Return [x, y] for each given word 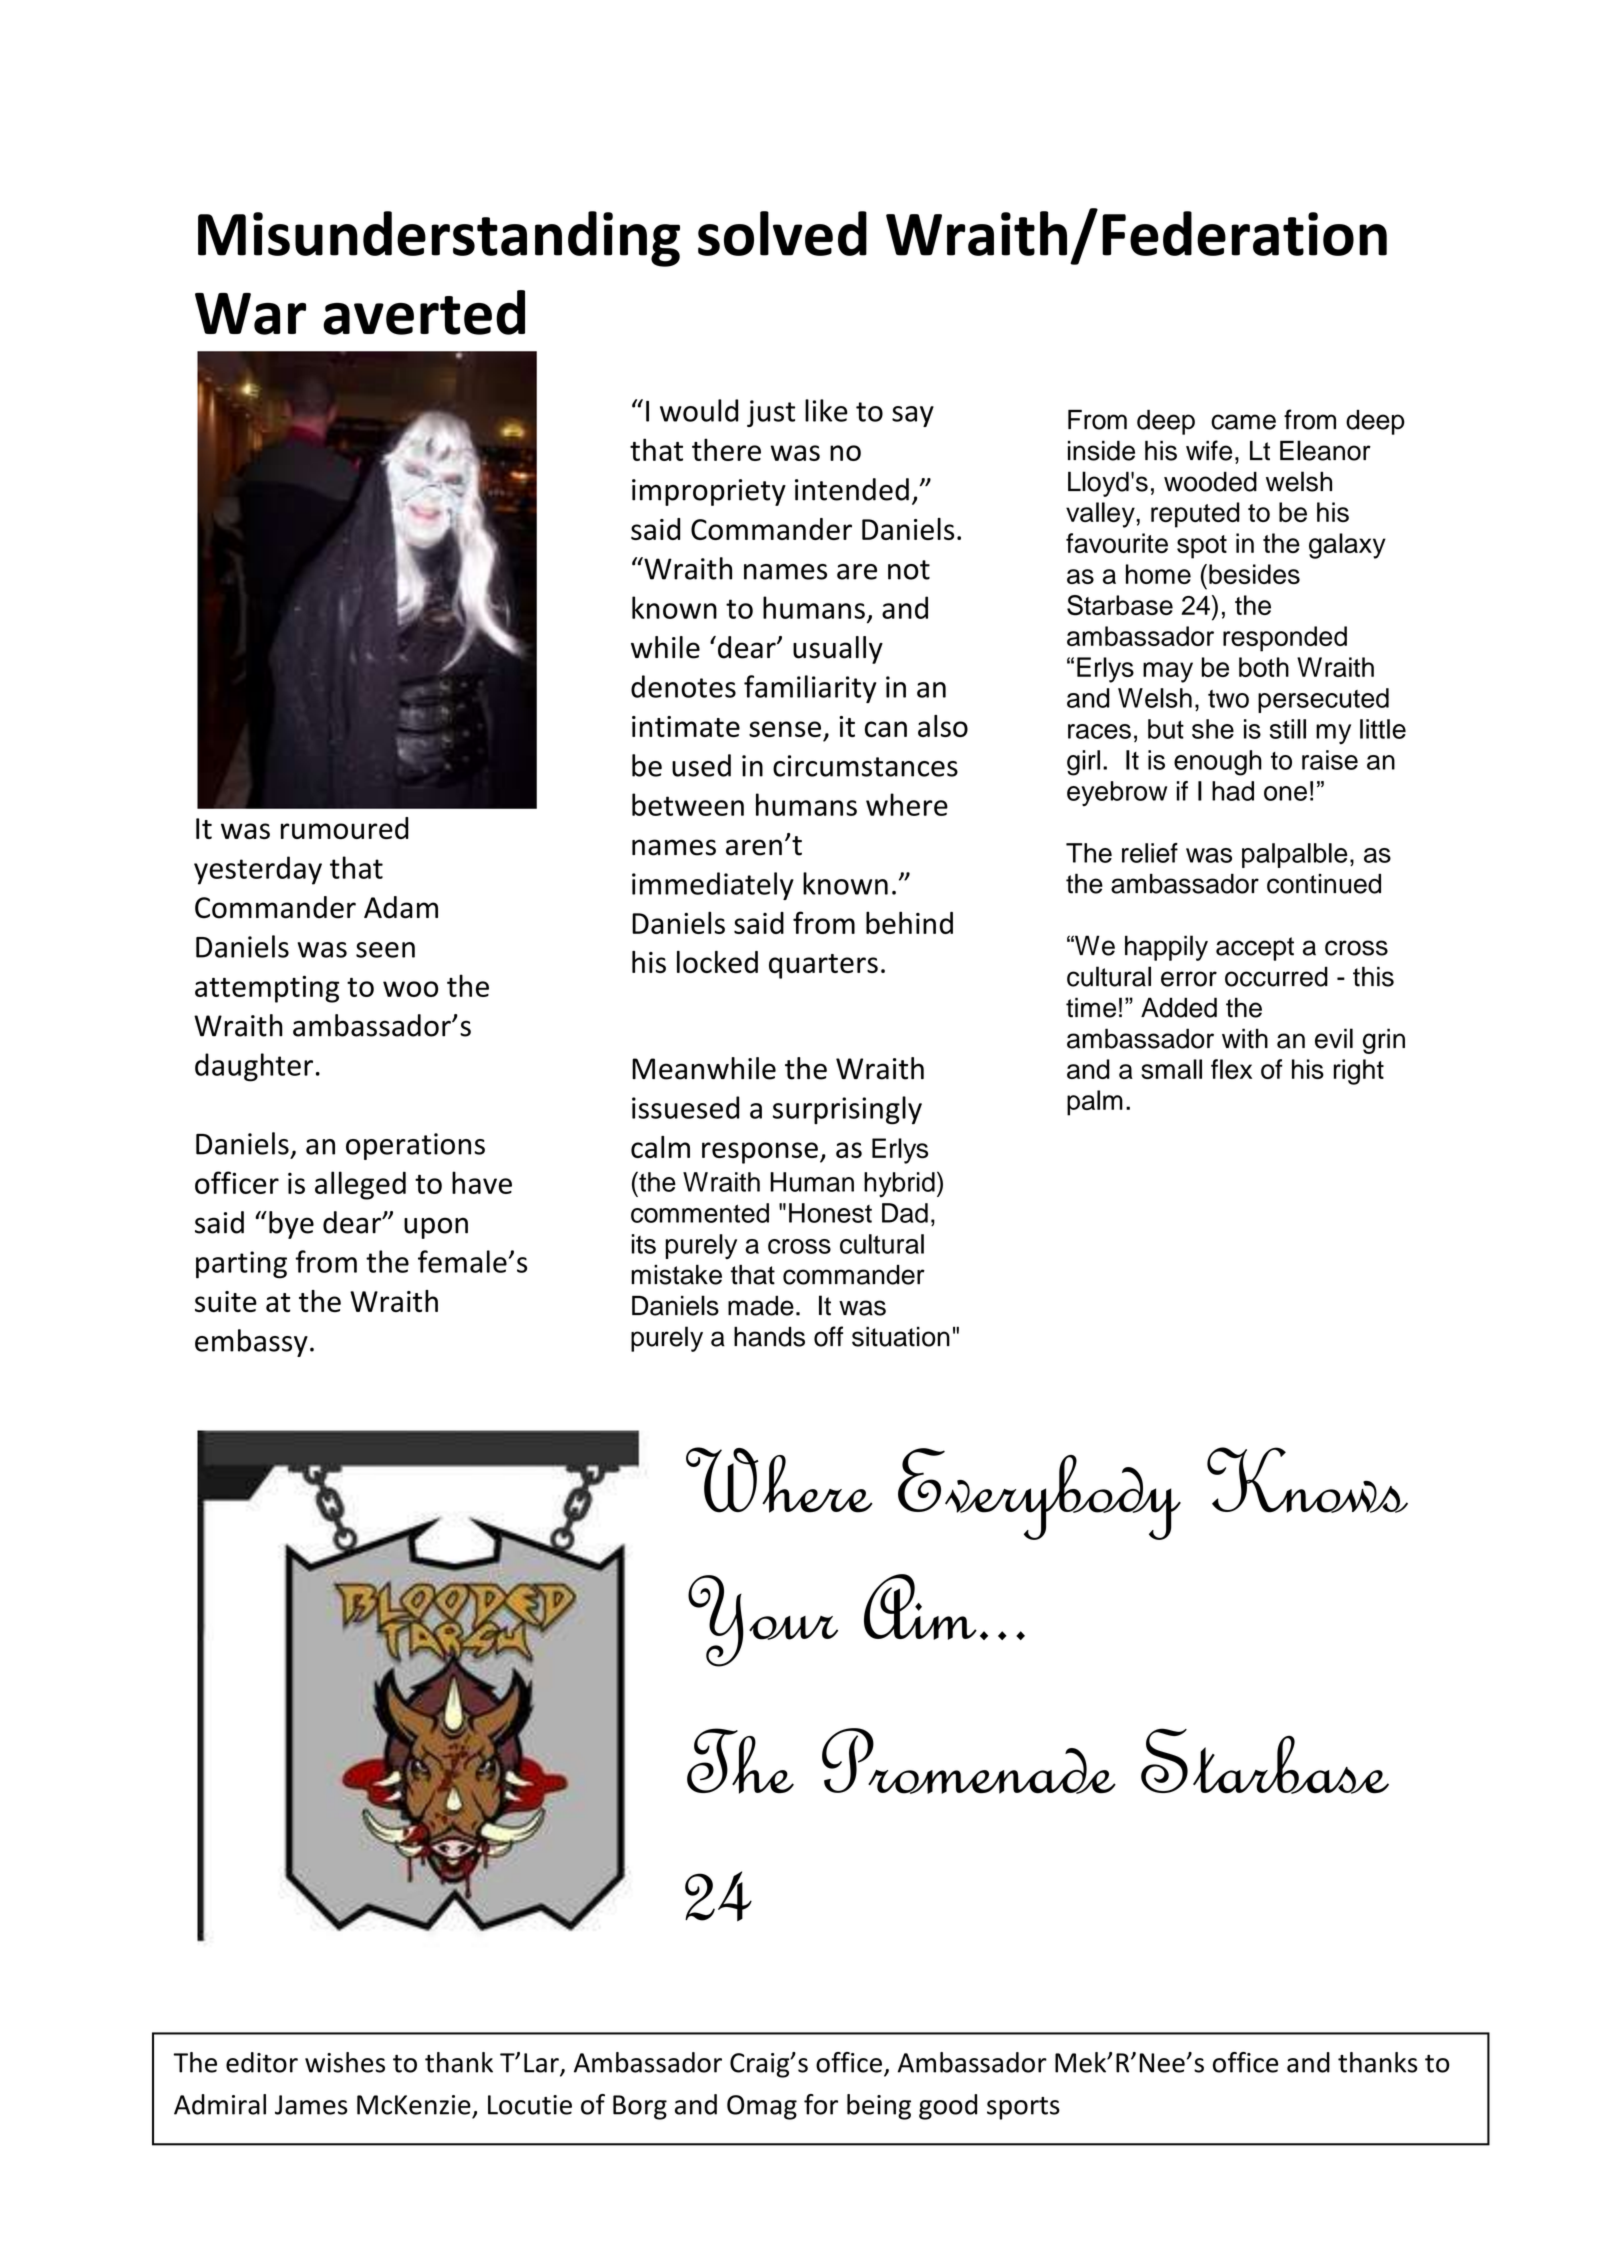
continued [1324, 884]
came [1243, 422]
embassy [251, 1343]
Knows [1307, 1480]
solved [782, 233]
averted [424, 312]
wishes [345, 2062]
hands [769, 1336]
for [821, 2104]
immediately [713, 886]
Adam [401, 907]
